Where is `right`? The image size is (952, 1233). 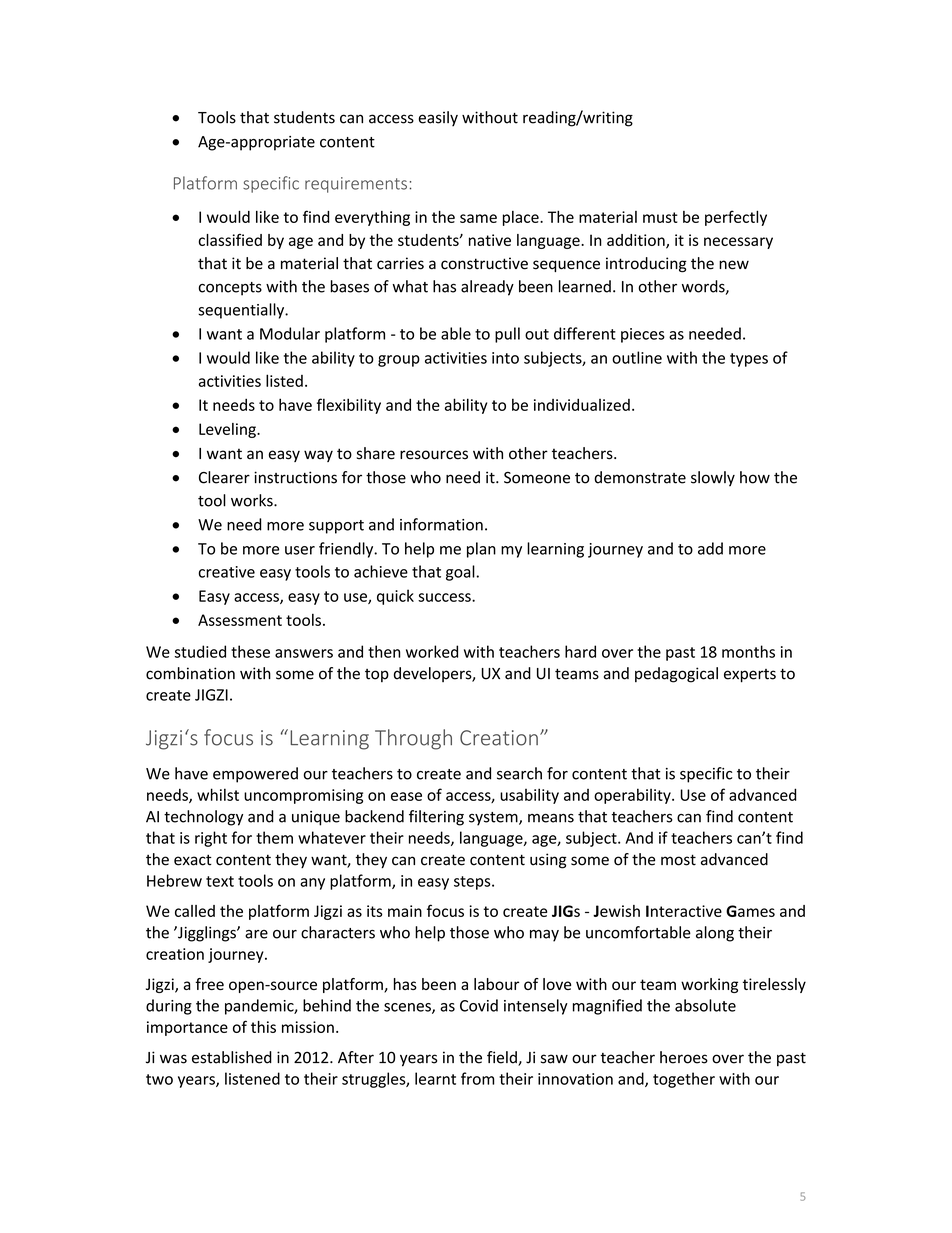
right is located at coordinates (211, 839).
